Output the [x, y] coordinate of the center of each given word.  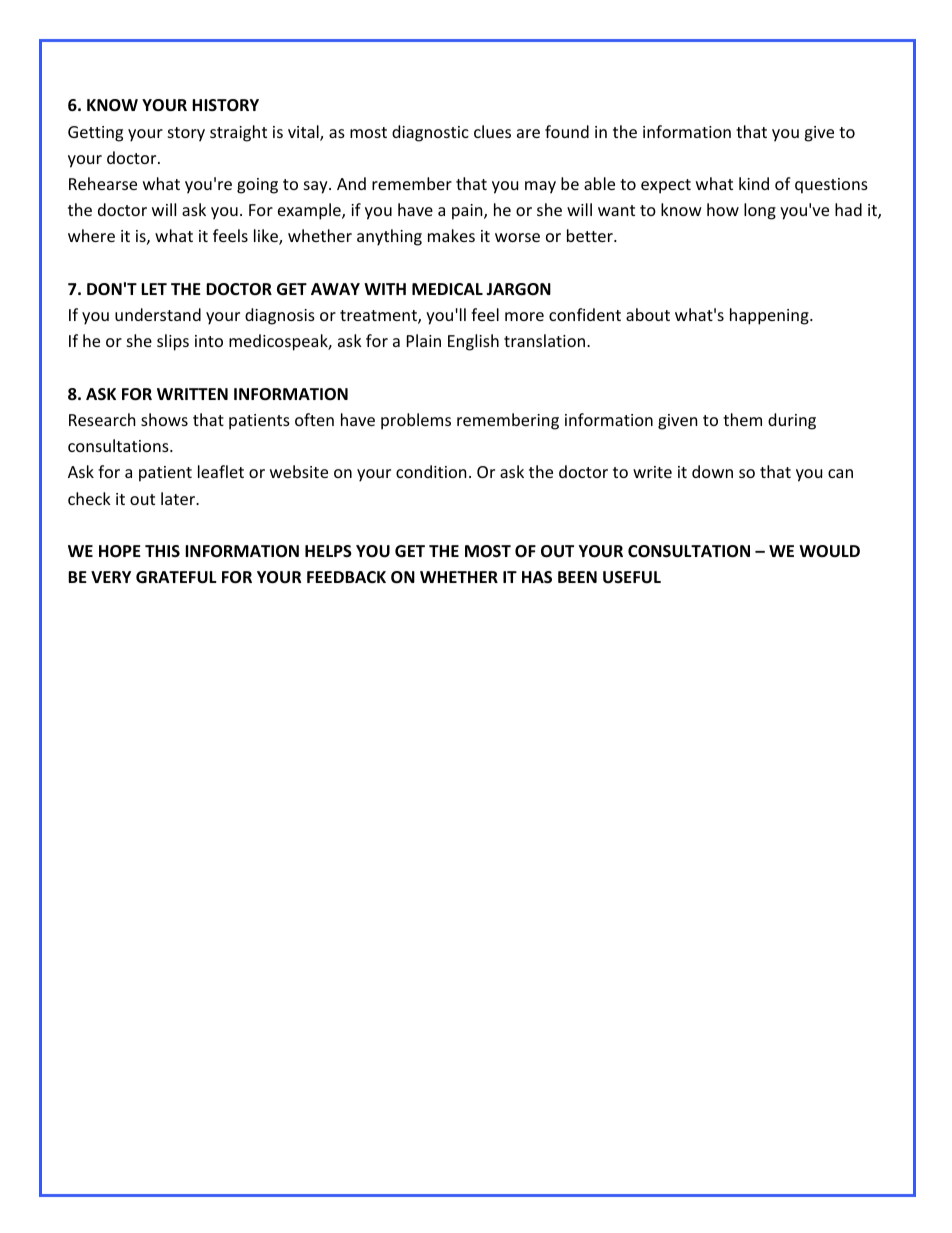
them [742, 419]
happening [770, 316]
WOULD [829, 551]
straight [238, 133]
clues [492, 131]
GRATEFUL [176, 577]
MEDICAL [447, 289]
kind [754, 183]
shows [164, 419]
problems [416, 421]
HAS [537, 577]
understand [158, 314]
